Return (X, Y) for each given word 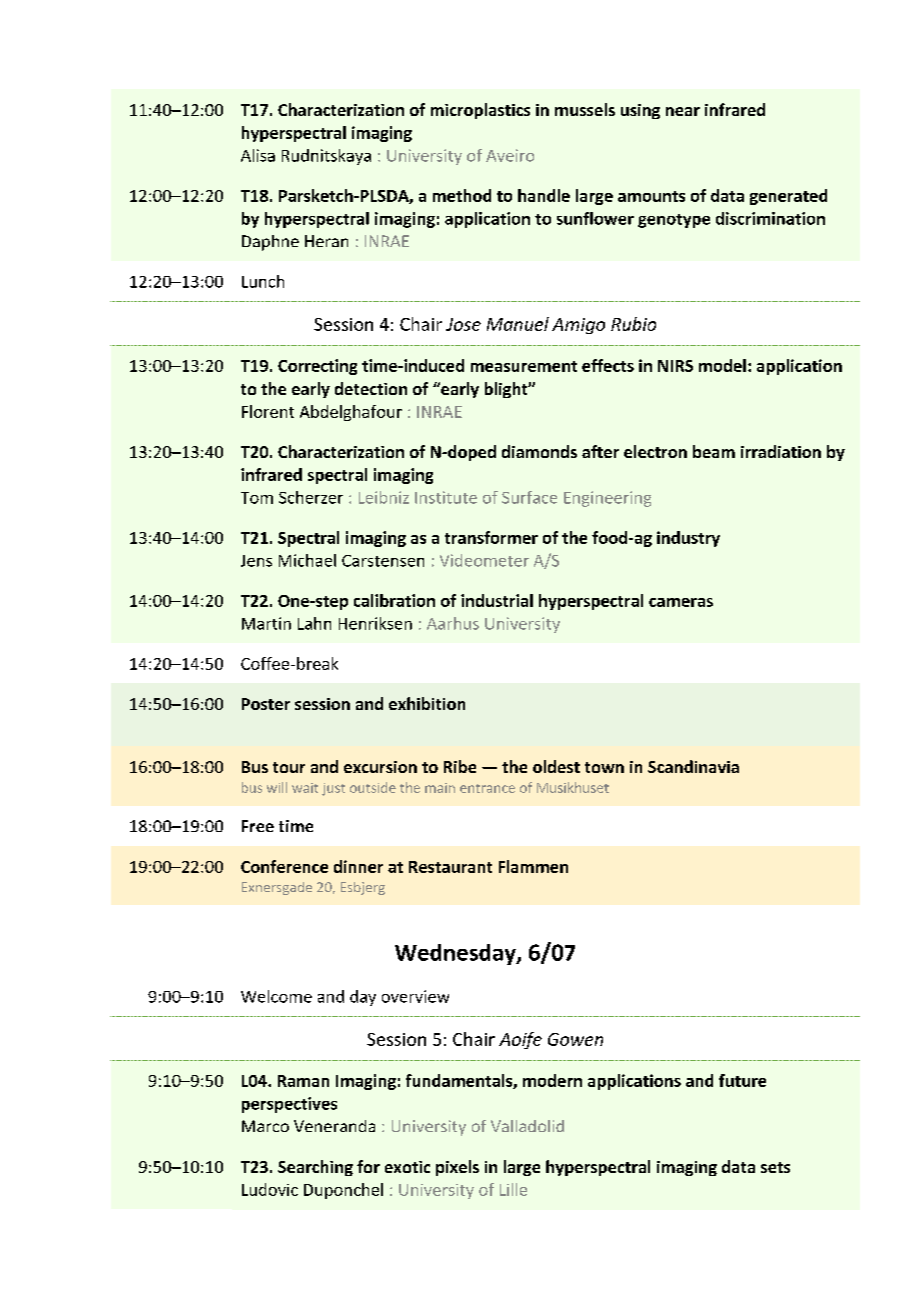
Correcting (317, 367)
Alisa (258, 155)
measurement (524, 366)
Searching (315, 1168)
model (722, 365)
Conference (284, 866)
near (683, 111)
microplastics (480, 111)
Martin (266, 623)
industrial (497, 600)
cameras (681, 602)
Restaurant (450, 867)
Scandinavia (693, 766)
